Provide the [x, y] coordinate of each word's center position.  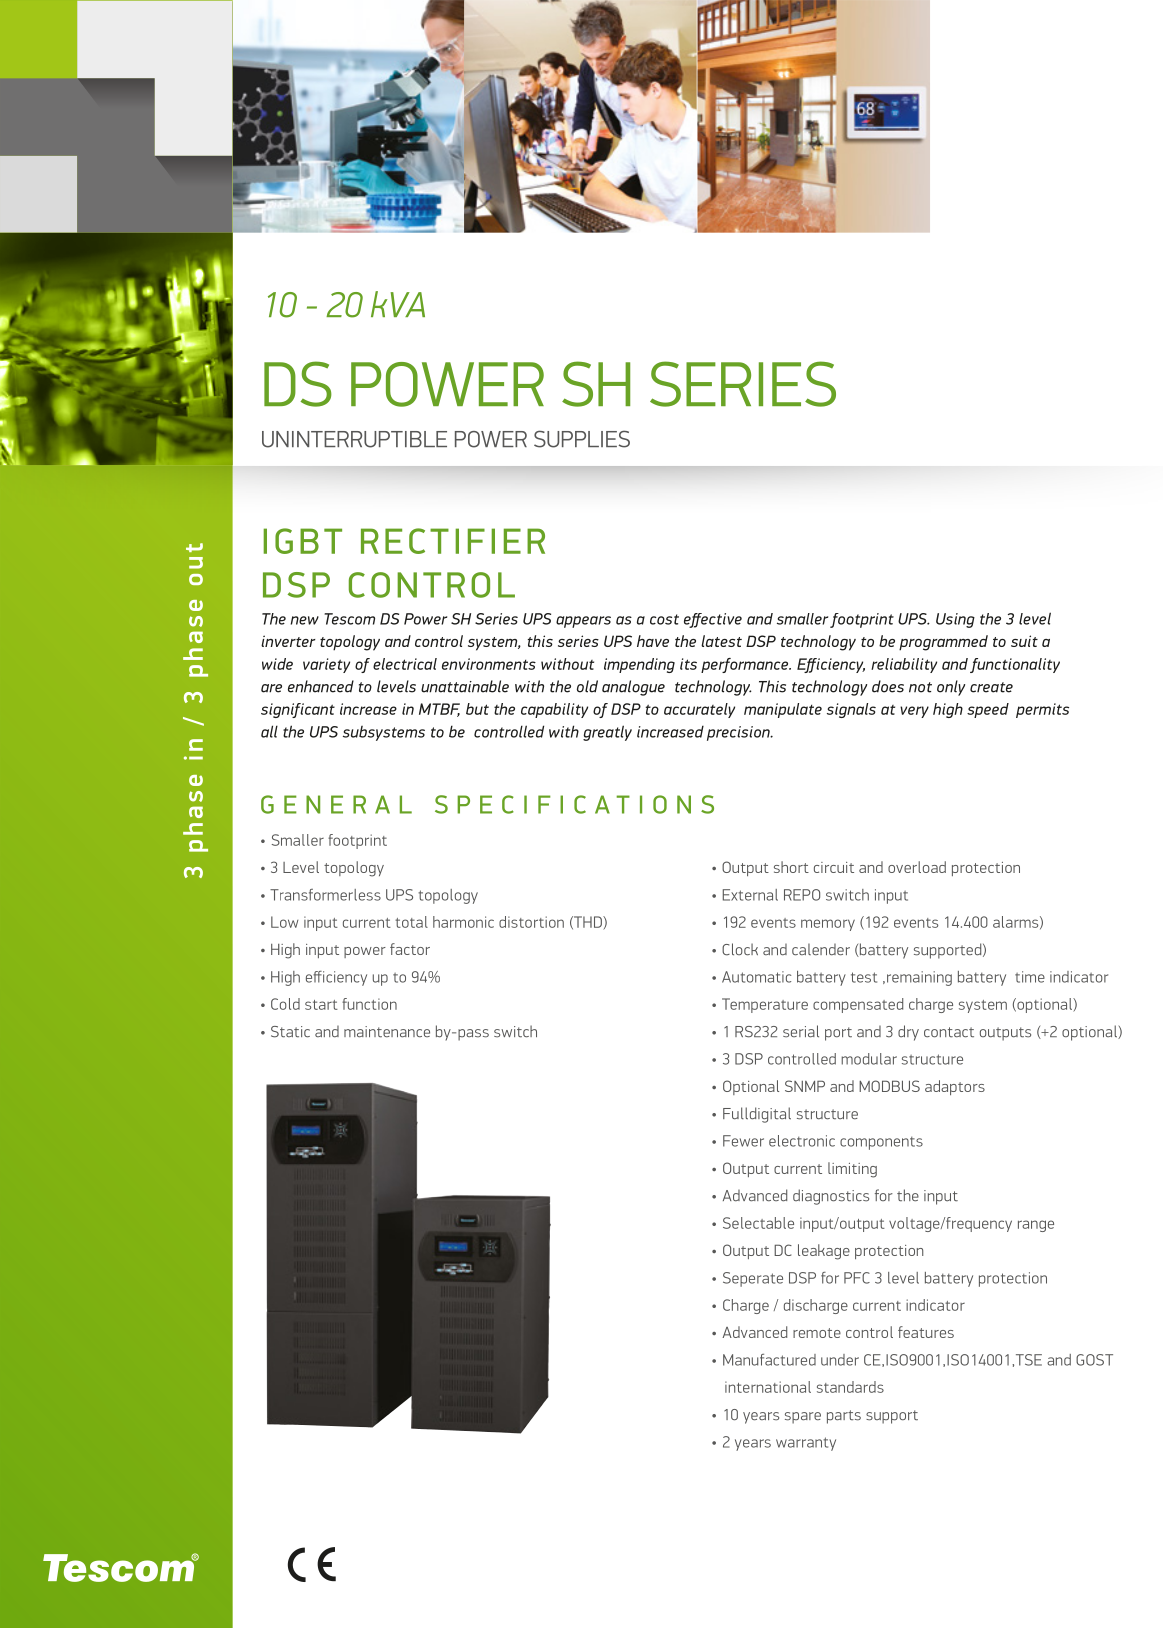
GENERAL [336, 804]
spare [803, 1418]
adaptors [955, 1087]
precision [739, 733]
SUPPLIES [582, 439]
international [768, 1387]
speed [988, 710]
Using [955, 620]
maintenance [387, 1032]
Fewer [743, 1141]
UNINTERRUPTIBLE [354, 439]
